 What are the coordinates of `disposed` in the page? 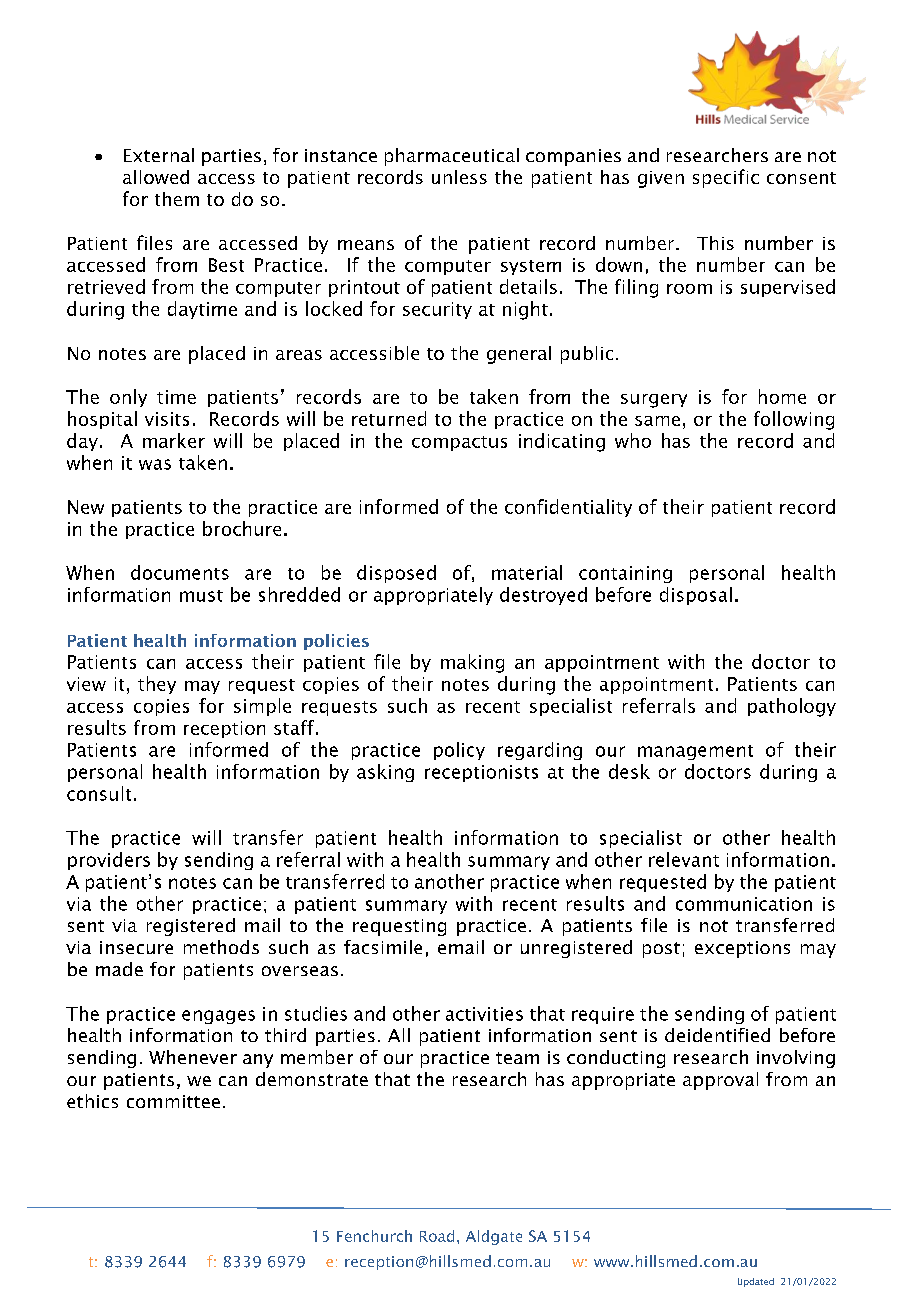 It's located at (396, 574).
